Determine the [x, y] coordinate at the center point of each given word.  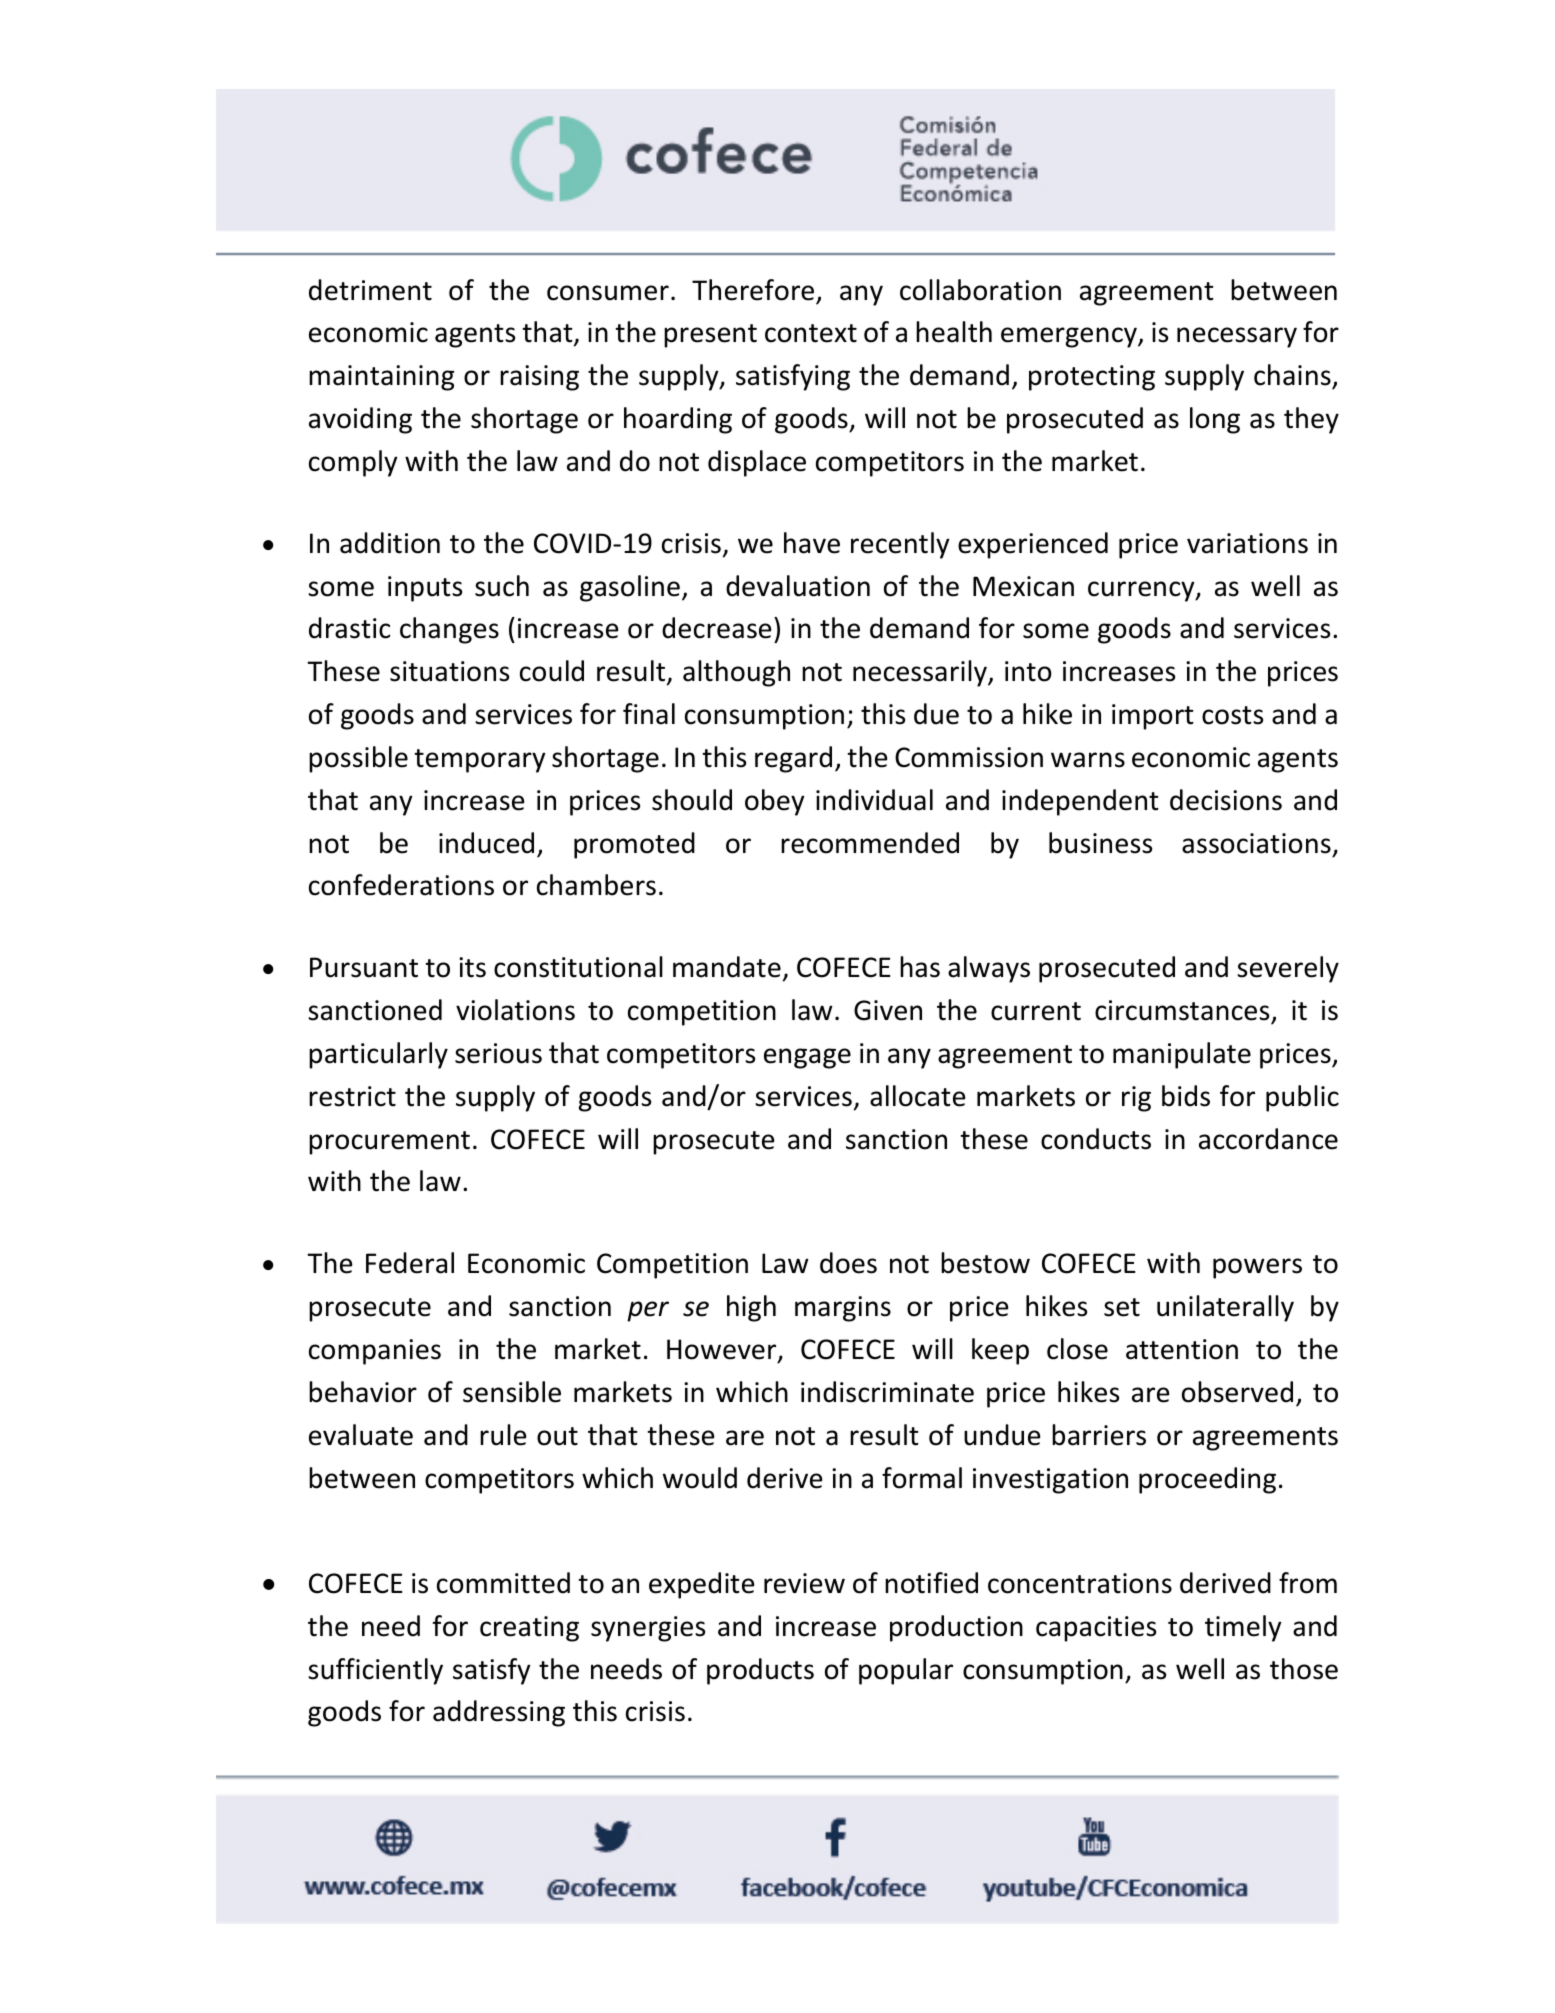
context [811, 333]
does [848, 1263]
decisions [1226, 800]
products [760, 1671]
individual [874, 800]
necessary [1237, 337]
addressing [499, 1713]
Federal [410, 1263]
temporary [480, 761]
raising [539, 378]
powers [1257, 1268]
